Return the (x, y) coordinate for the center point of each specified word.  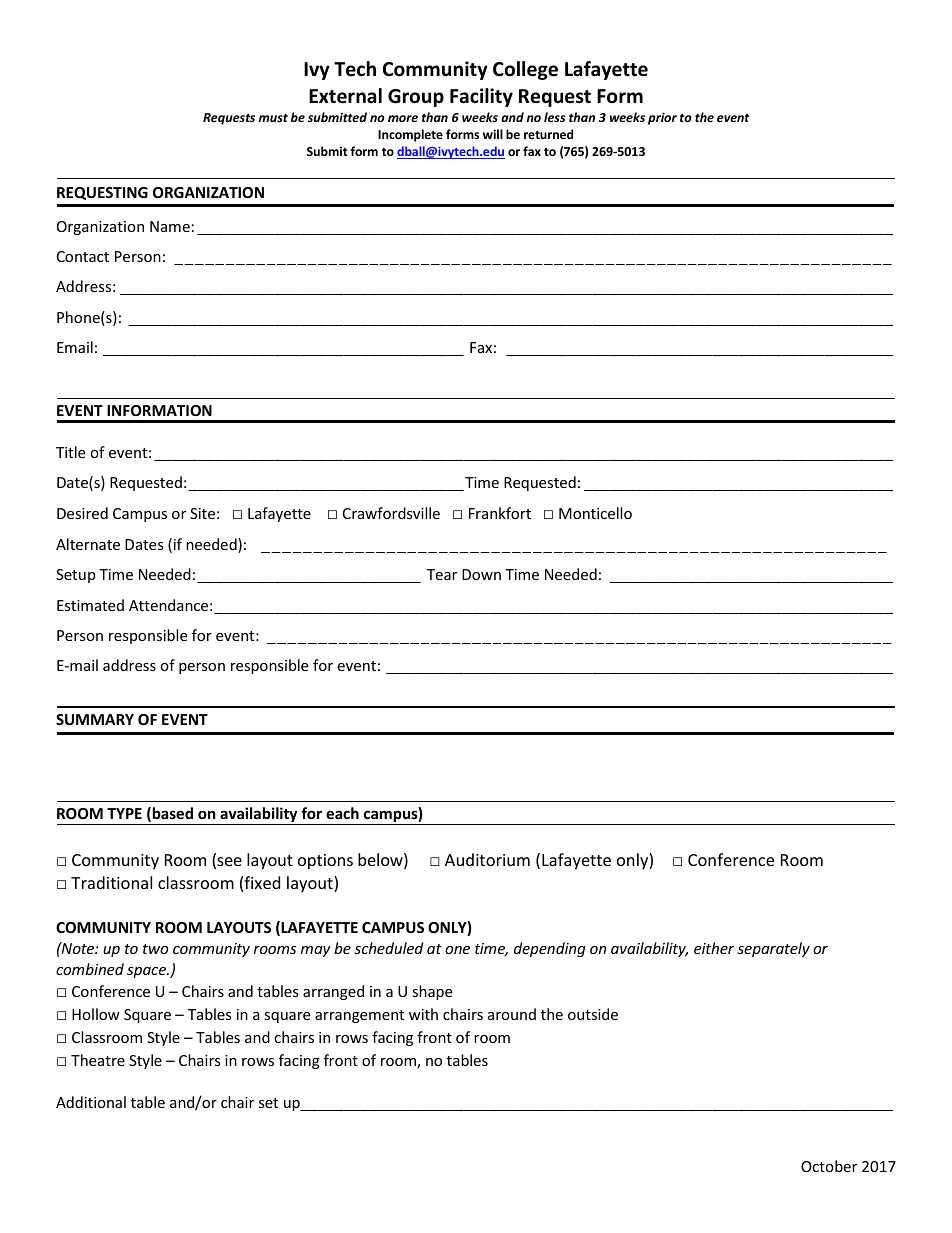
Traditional (111, 882)
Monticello (595, 513)
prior (662, 118)
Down (481, 574)
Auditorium (487, 859)
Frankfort (500, 513)
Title (70, 452)
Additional (91, 1102)
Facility (481, 97)
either (714, 948)
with (423, 1014)
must (273, 118)
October (829, 1166)
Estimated (90, 605)
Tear (442, 574)
